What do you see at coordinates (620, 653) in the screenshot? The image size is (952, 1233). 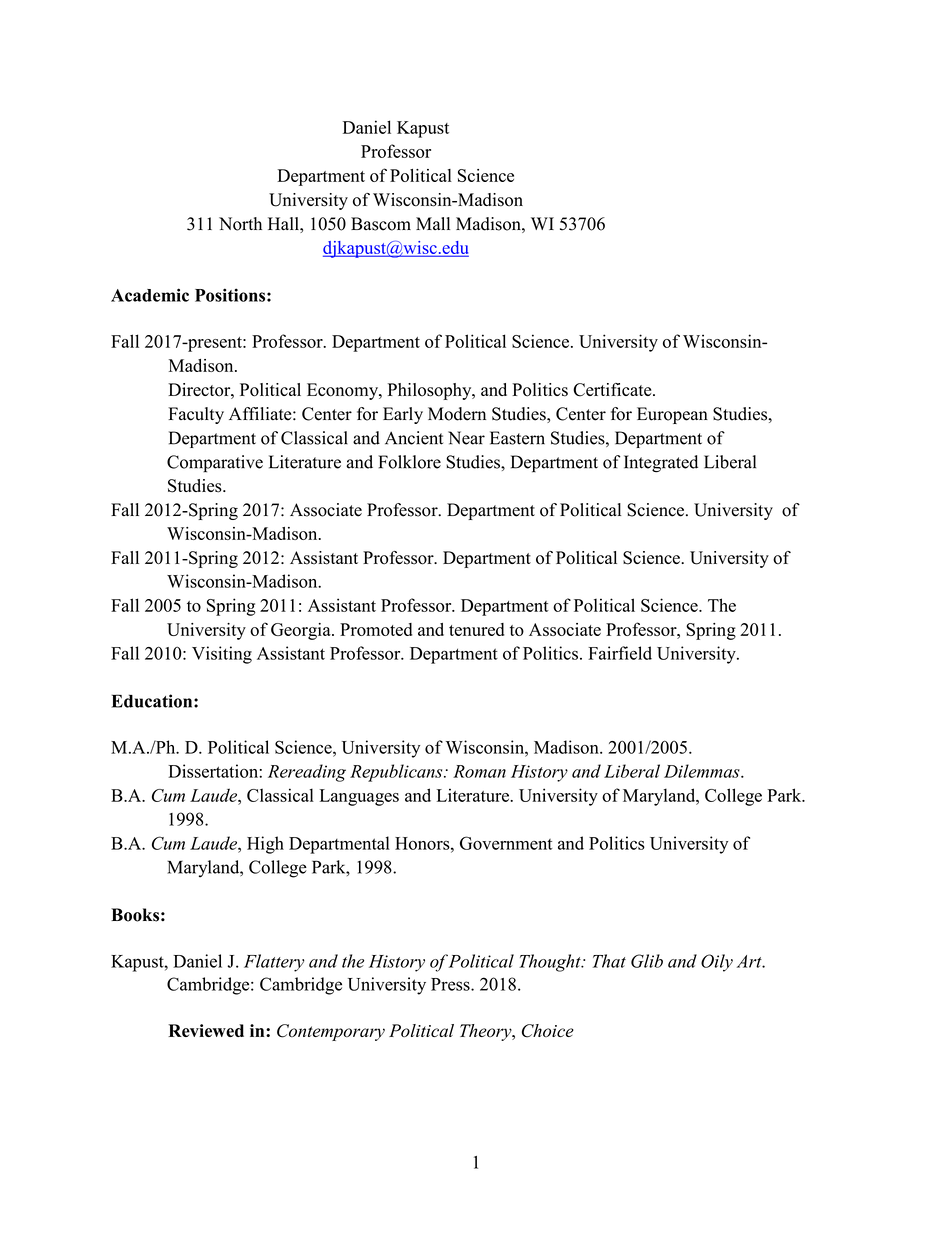 I see `Fairfield` at bounding box center [620, 653].
